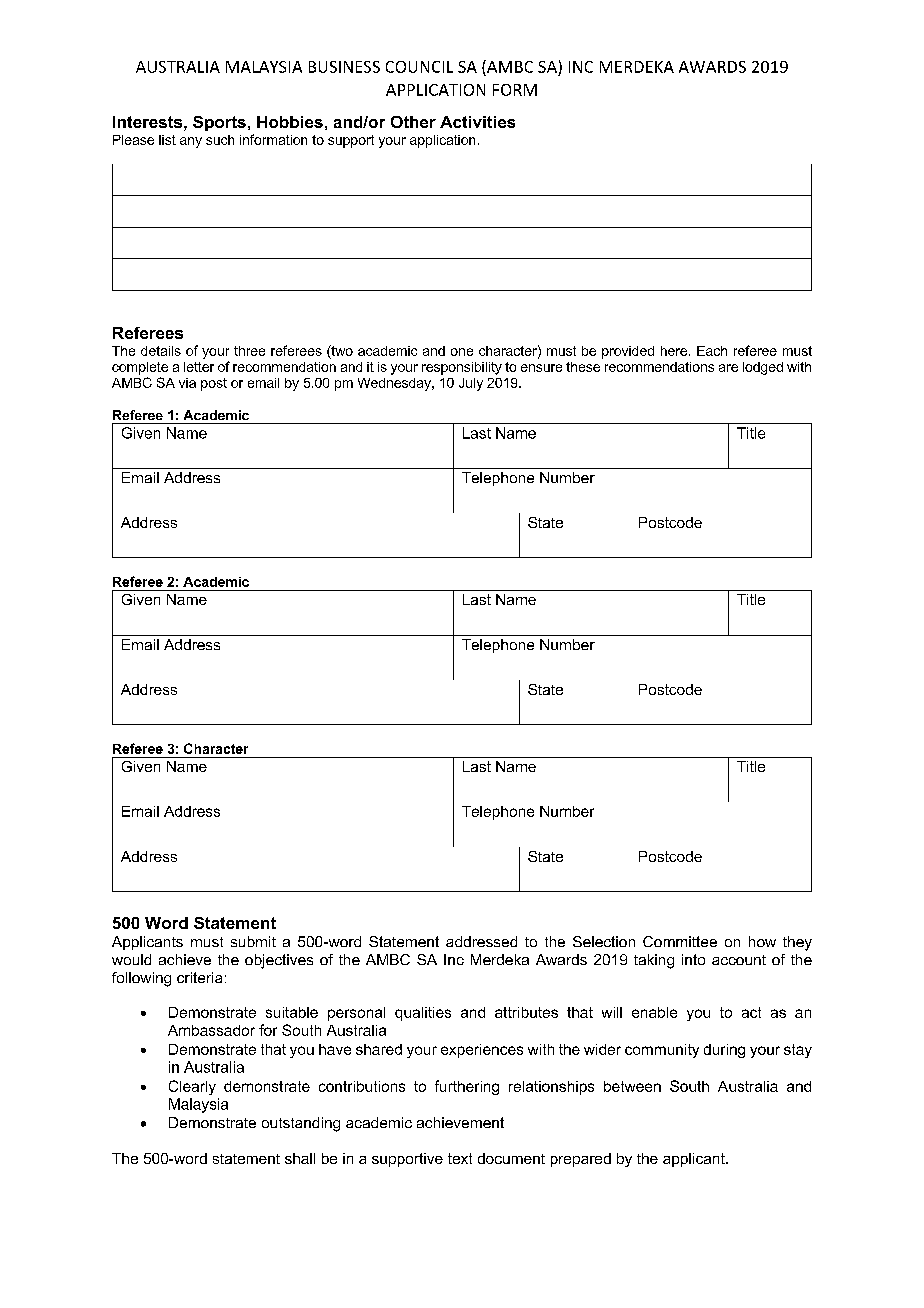 The image size is (924, 1308). What do you see at coordinates (419, 67) in the page?
I see `COUNCIL` at bounding box center [419, 67].
